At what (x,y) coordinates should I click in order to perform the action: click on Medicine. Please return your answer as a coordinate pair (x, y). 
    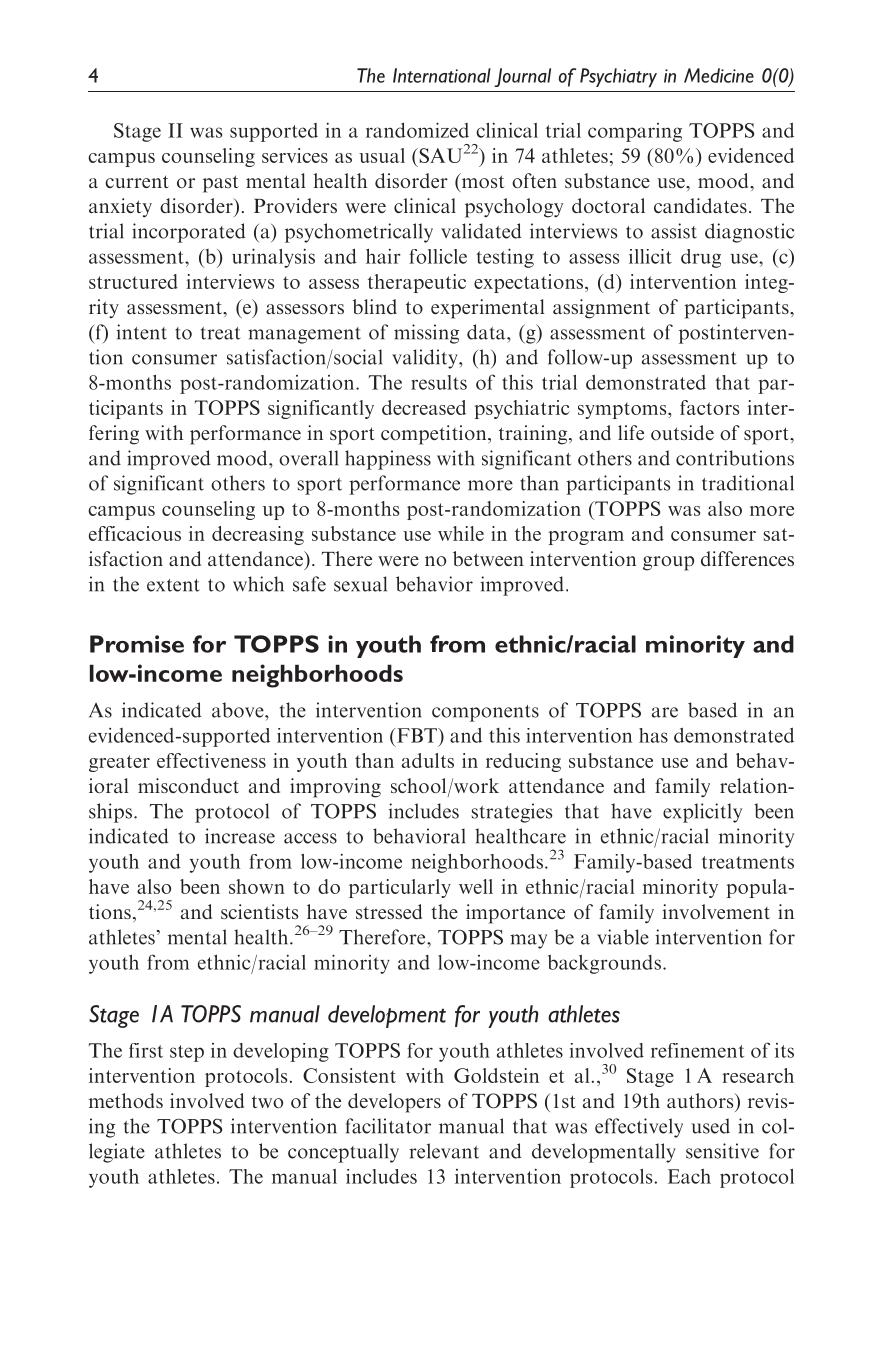
    Looking at the image, I should click on (719, 75).
